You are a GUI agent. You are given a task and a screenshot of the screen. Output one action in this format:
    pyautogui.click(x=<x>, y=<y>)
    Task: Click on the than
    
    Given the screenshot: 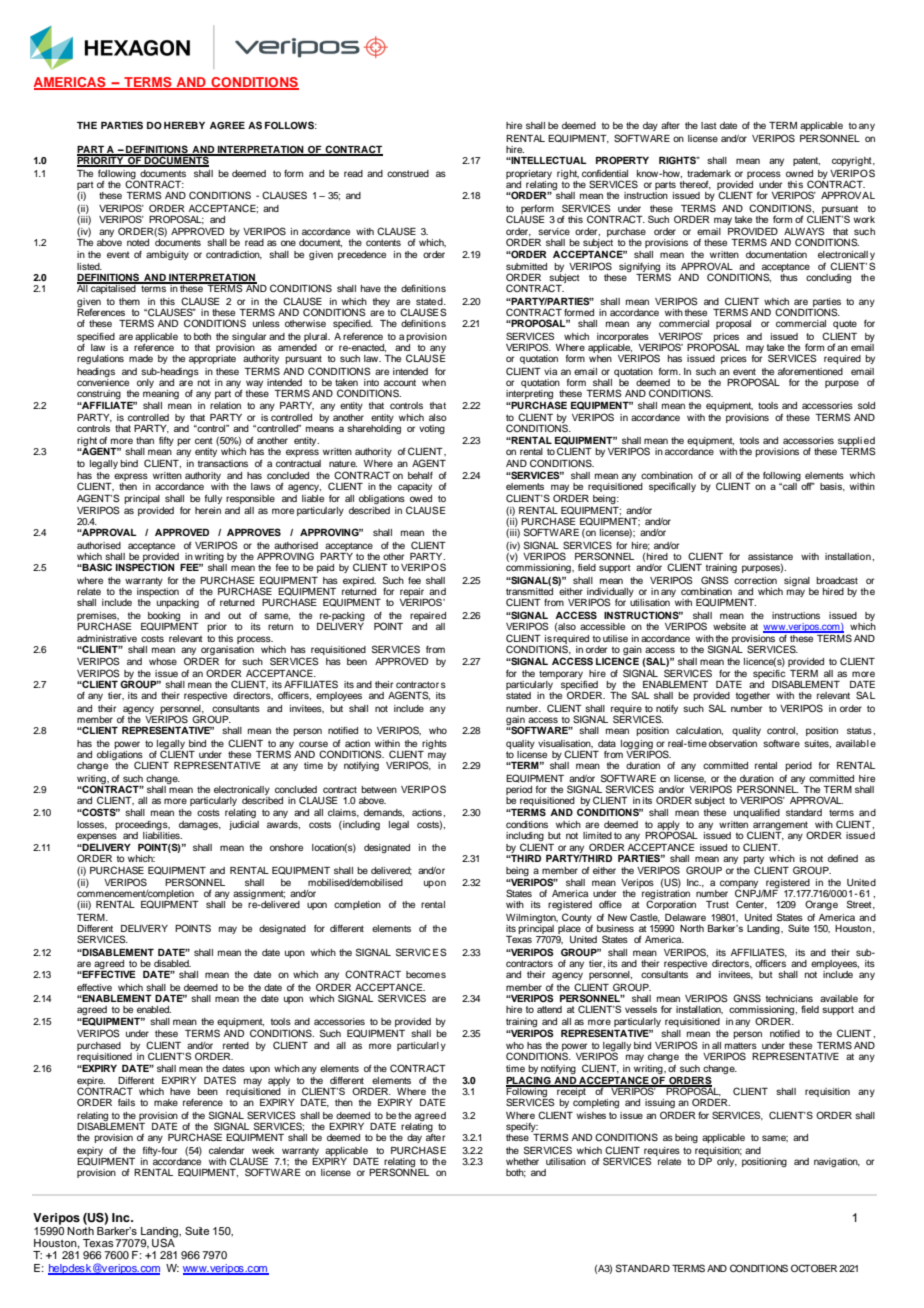 What is the action you would take?
    pyautogui.click(x=145, y=440)
